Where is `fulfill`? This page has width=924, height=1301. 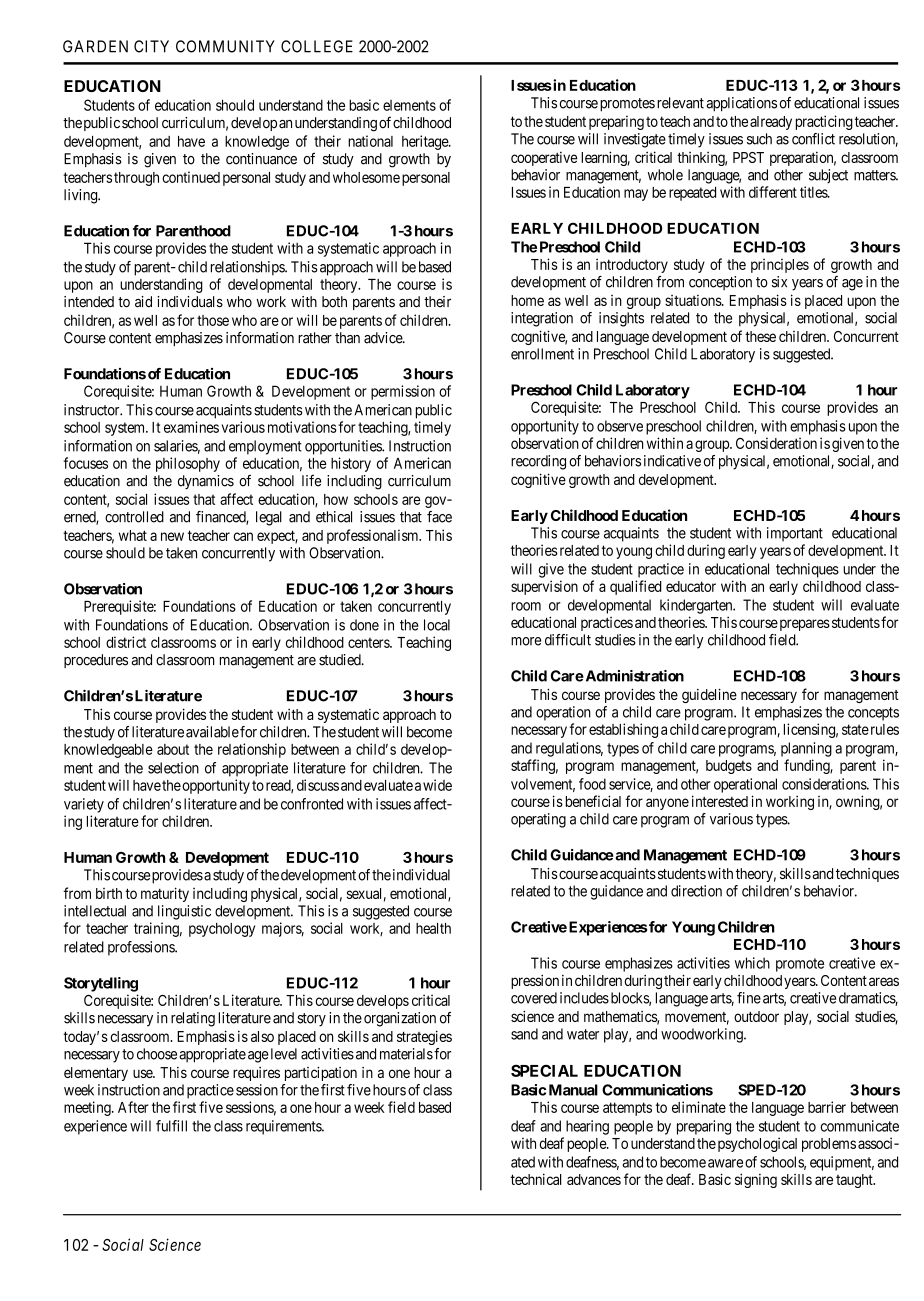 fulfill is located at coordinates (171, 1126).
